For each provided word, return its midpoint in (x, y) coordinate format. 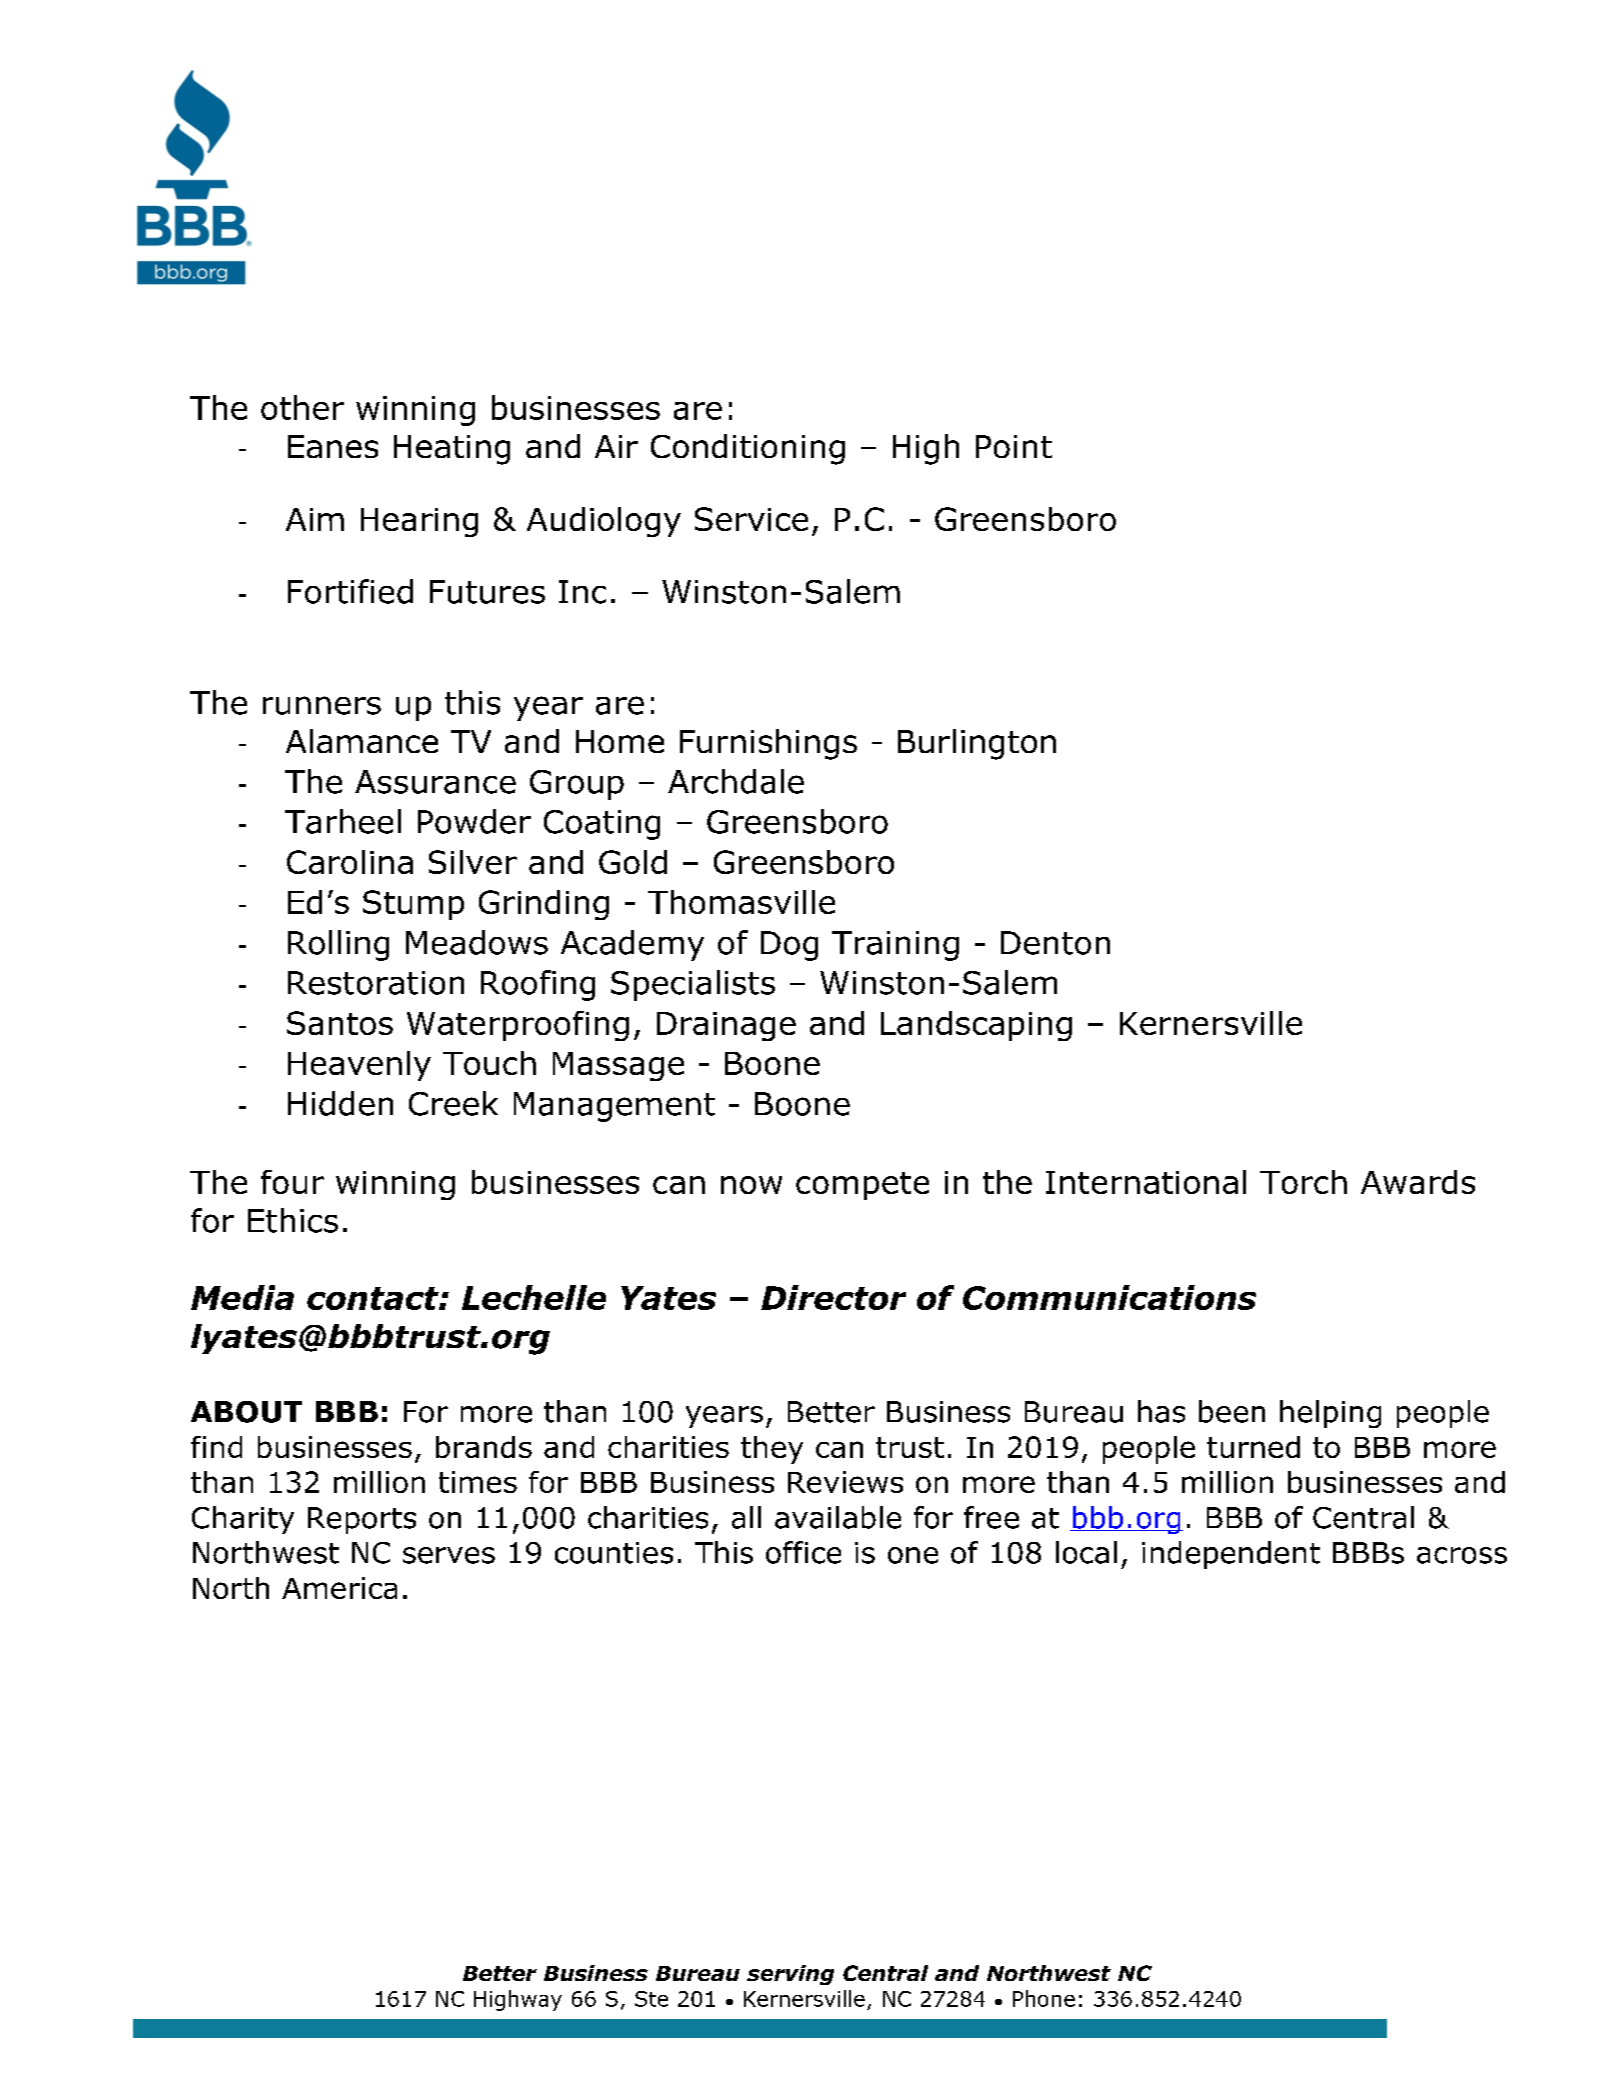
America (339, 1588)
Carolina (350, 862)
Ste (651, 1999)
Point (1014, 446)
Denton (1055, 943)
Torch (1303, 1182)
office (803, 1552)
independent (1231, 1555)
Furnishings (768, 744)
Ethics (293, 1220)
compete (862, 1186)
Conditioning (748, 449)
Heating (452, 450)
